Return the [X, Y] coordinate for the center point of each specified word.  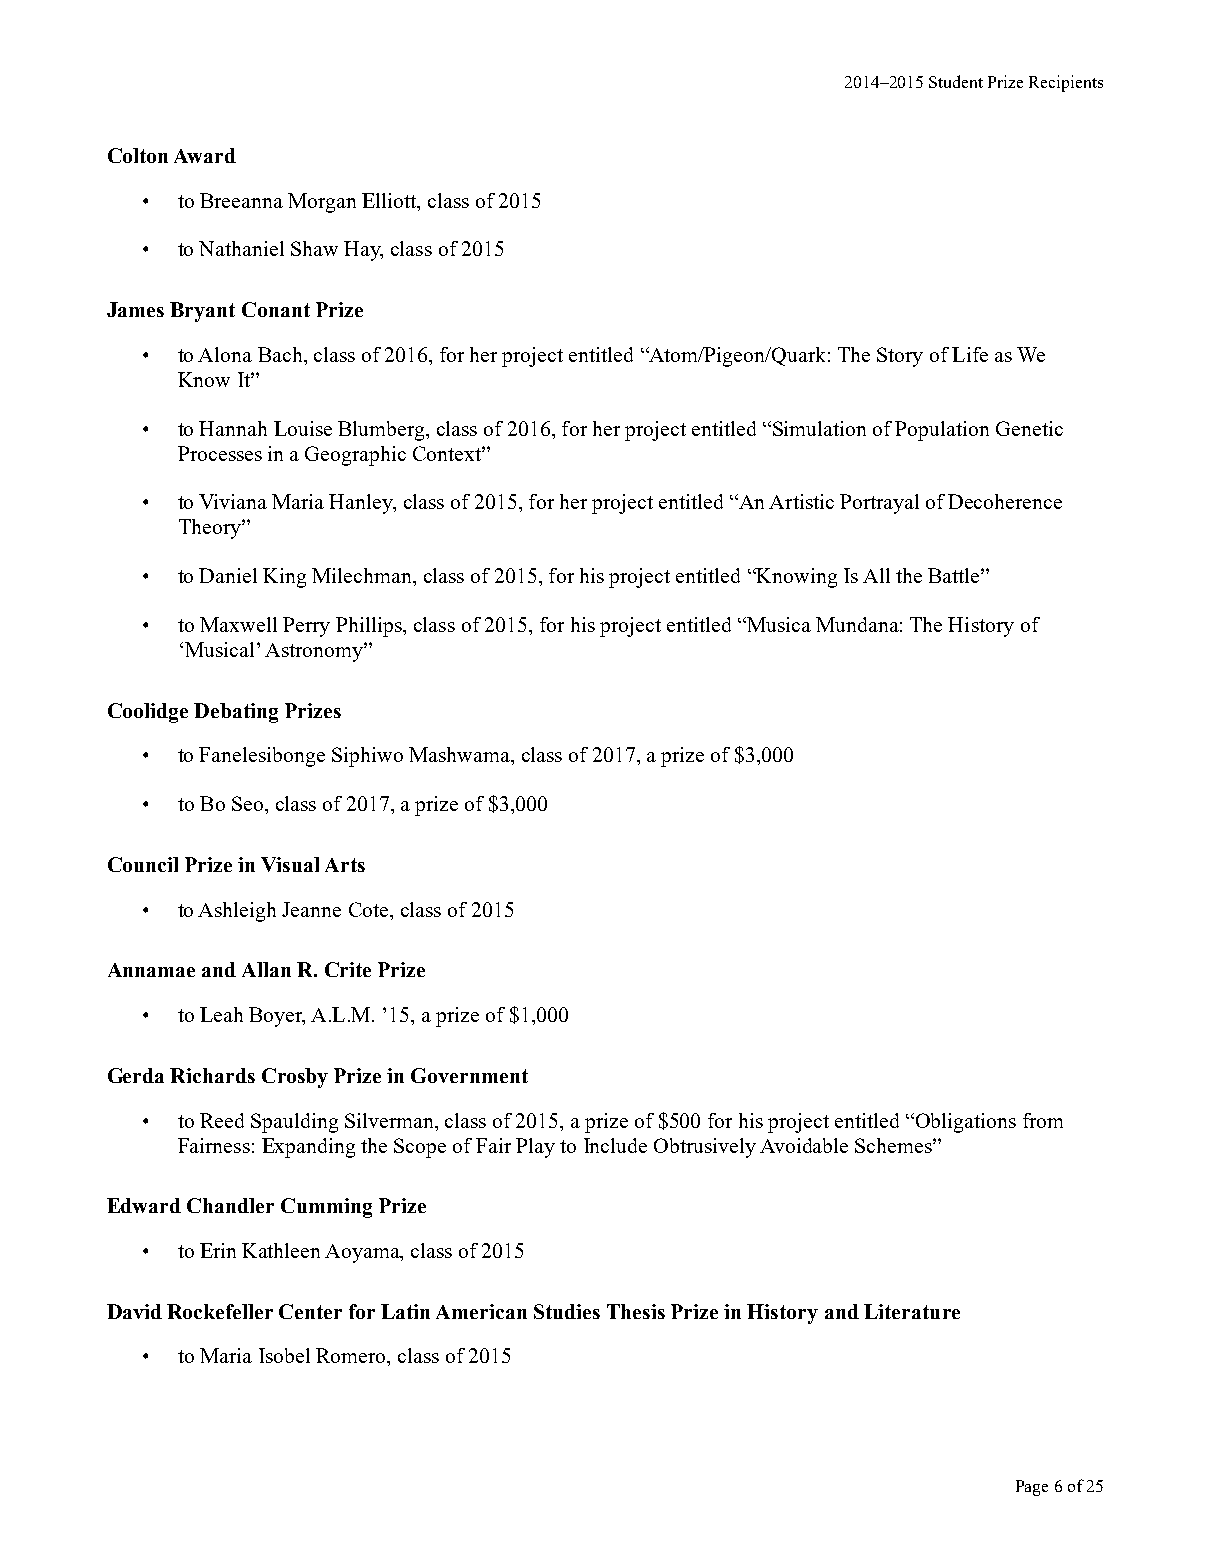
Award [205, 155]
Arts [345, 865]
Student [956, 81]
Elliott [390, 200]
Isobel [284, 1355]
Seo [247, 803]
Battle [955, 575]
